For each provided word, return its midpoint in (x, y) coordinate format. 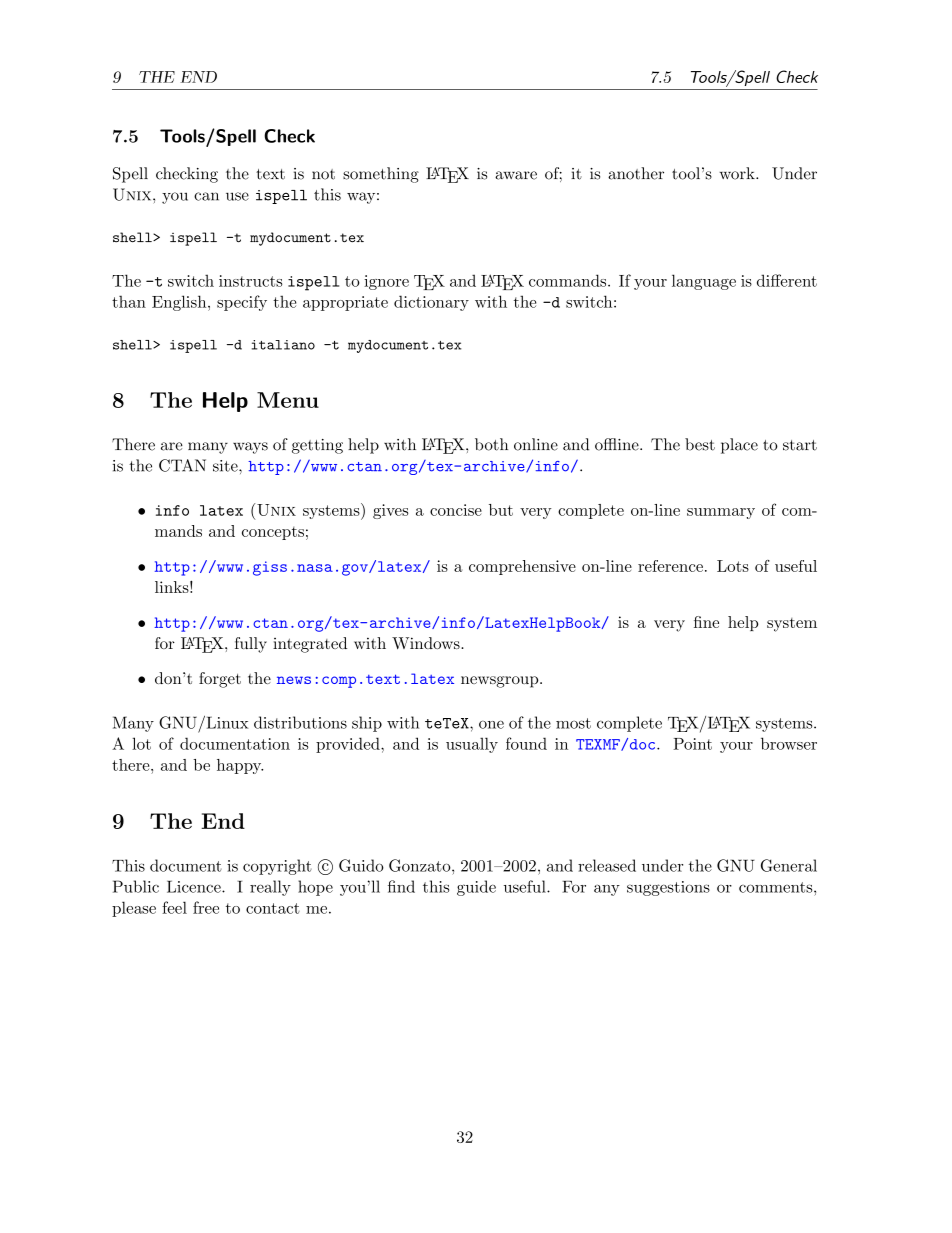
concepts (273, 533)
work (738, 173)
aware (516, 175)
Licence (195, 886)
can (206, 196)
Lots (733, 566)
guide (476, 888)
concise (456, 510)
